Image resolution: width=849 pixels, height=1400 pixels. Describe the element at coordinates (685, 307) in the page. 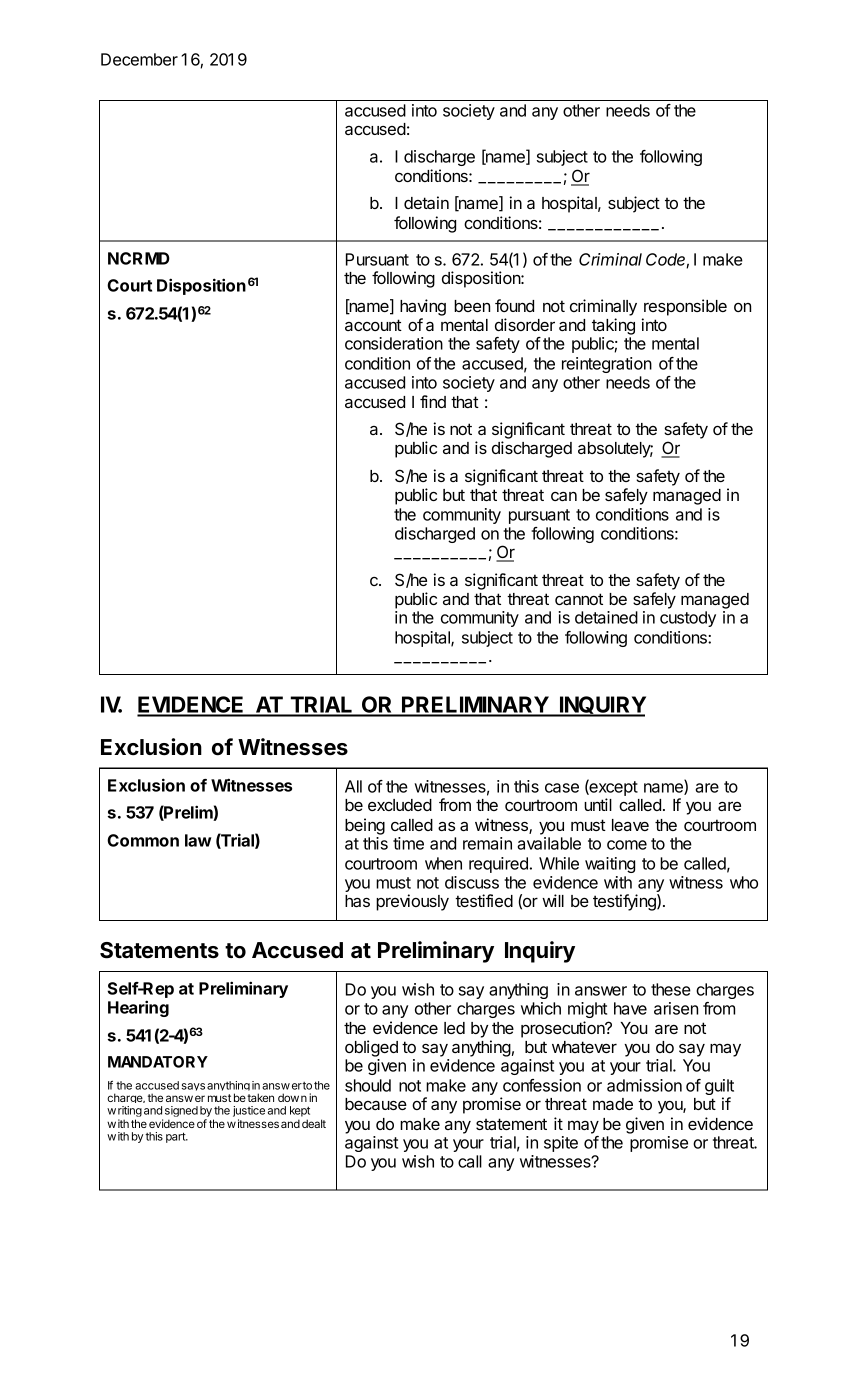

I see `responsible` at that location.
